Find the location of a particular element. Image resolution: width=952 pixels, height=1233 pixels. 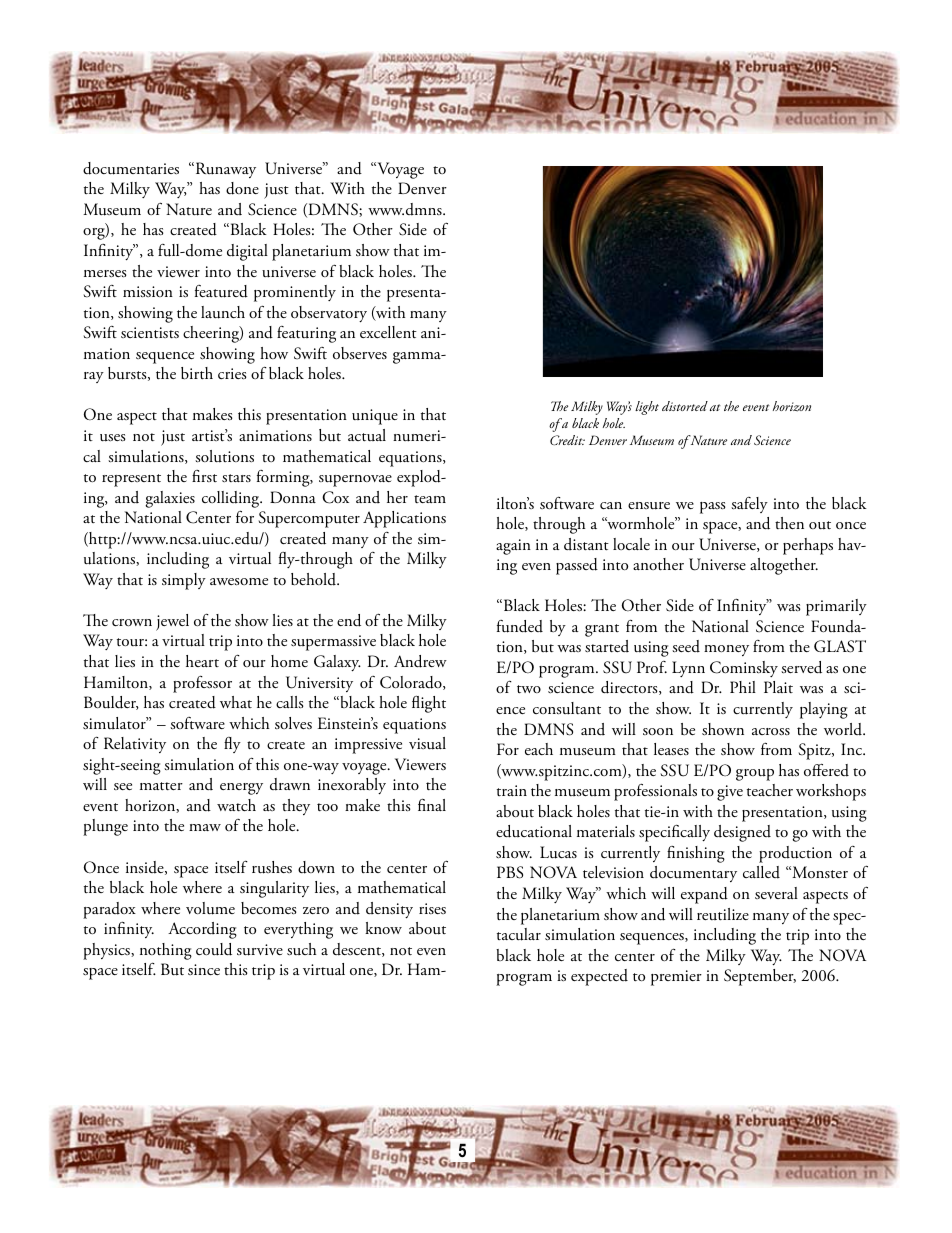

visual is located at coordinates (427, 743).
